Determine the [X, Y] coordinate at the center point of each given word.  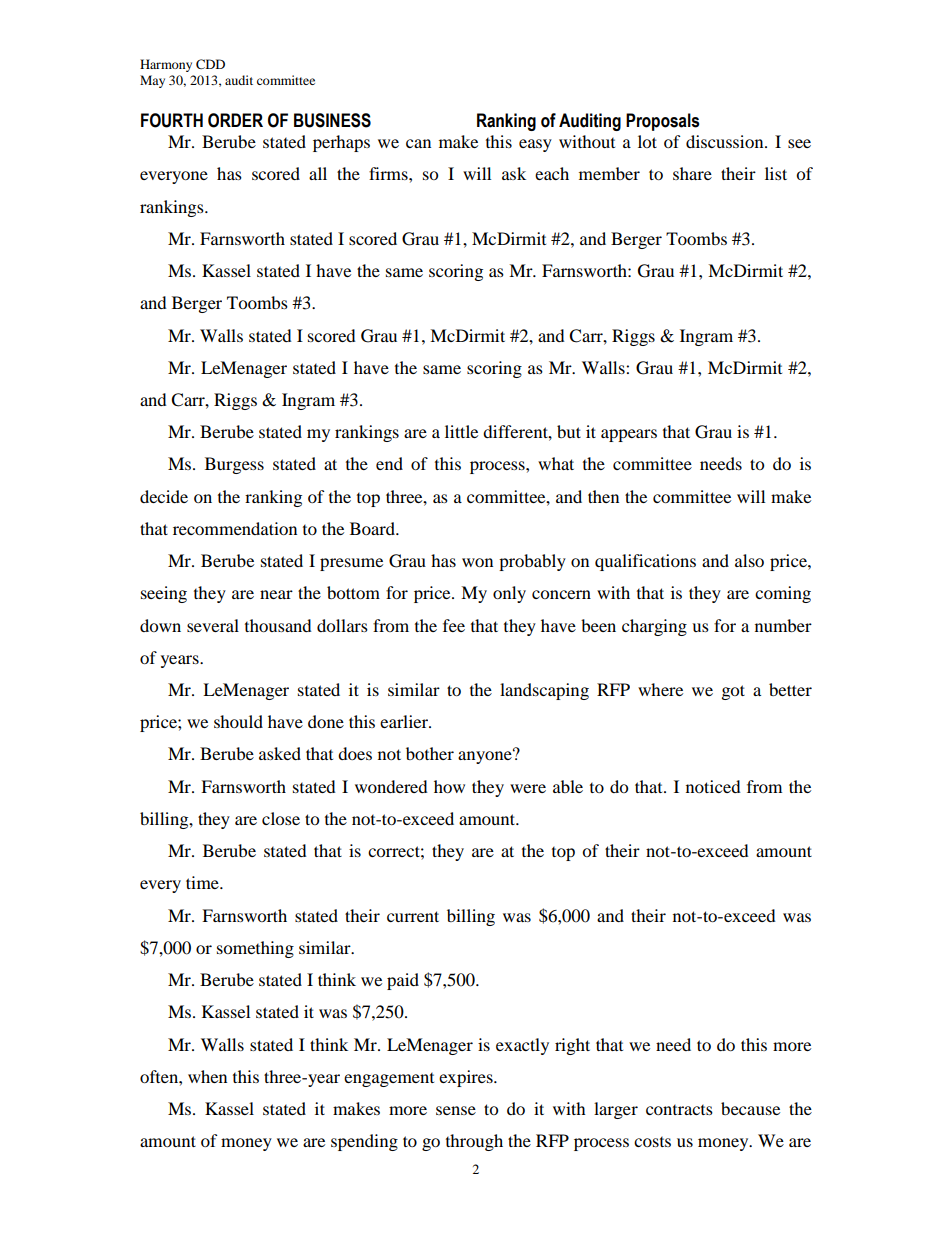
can [418, 143]
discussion [726, 141]
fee [454, 625]
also [749, 560]
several [213, 625]
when [207, 1076]
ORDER [235, 120]
